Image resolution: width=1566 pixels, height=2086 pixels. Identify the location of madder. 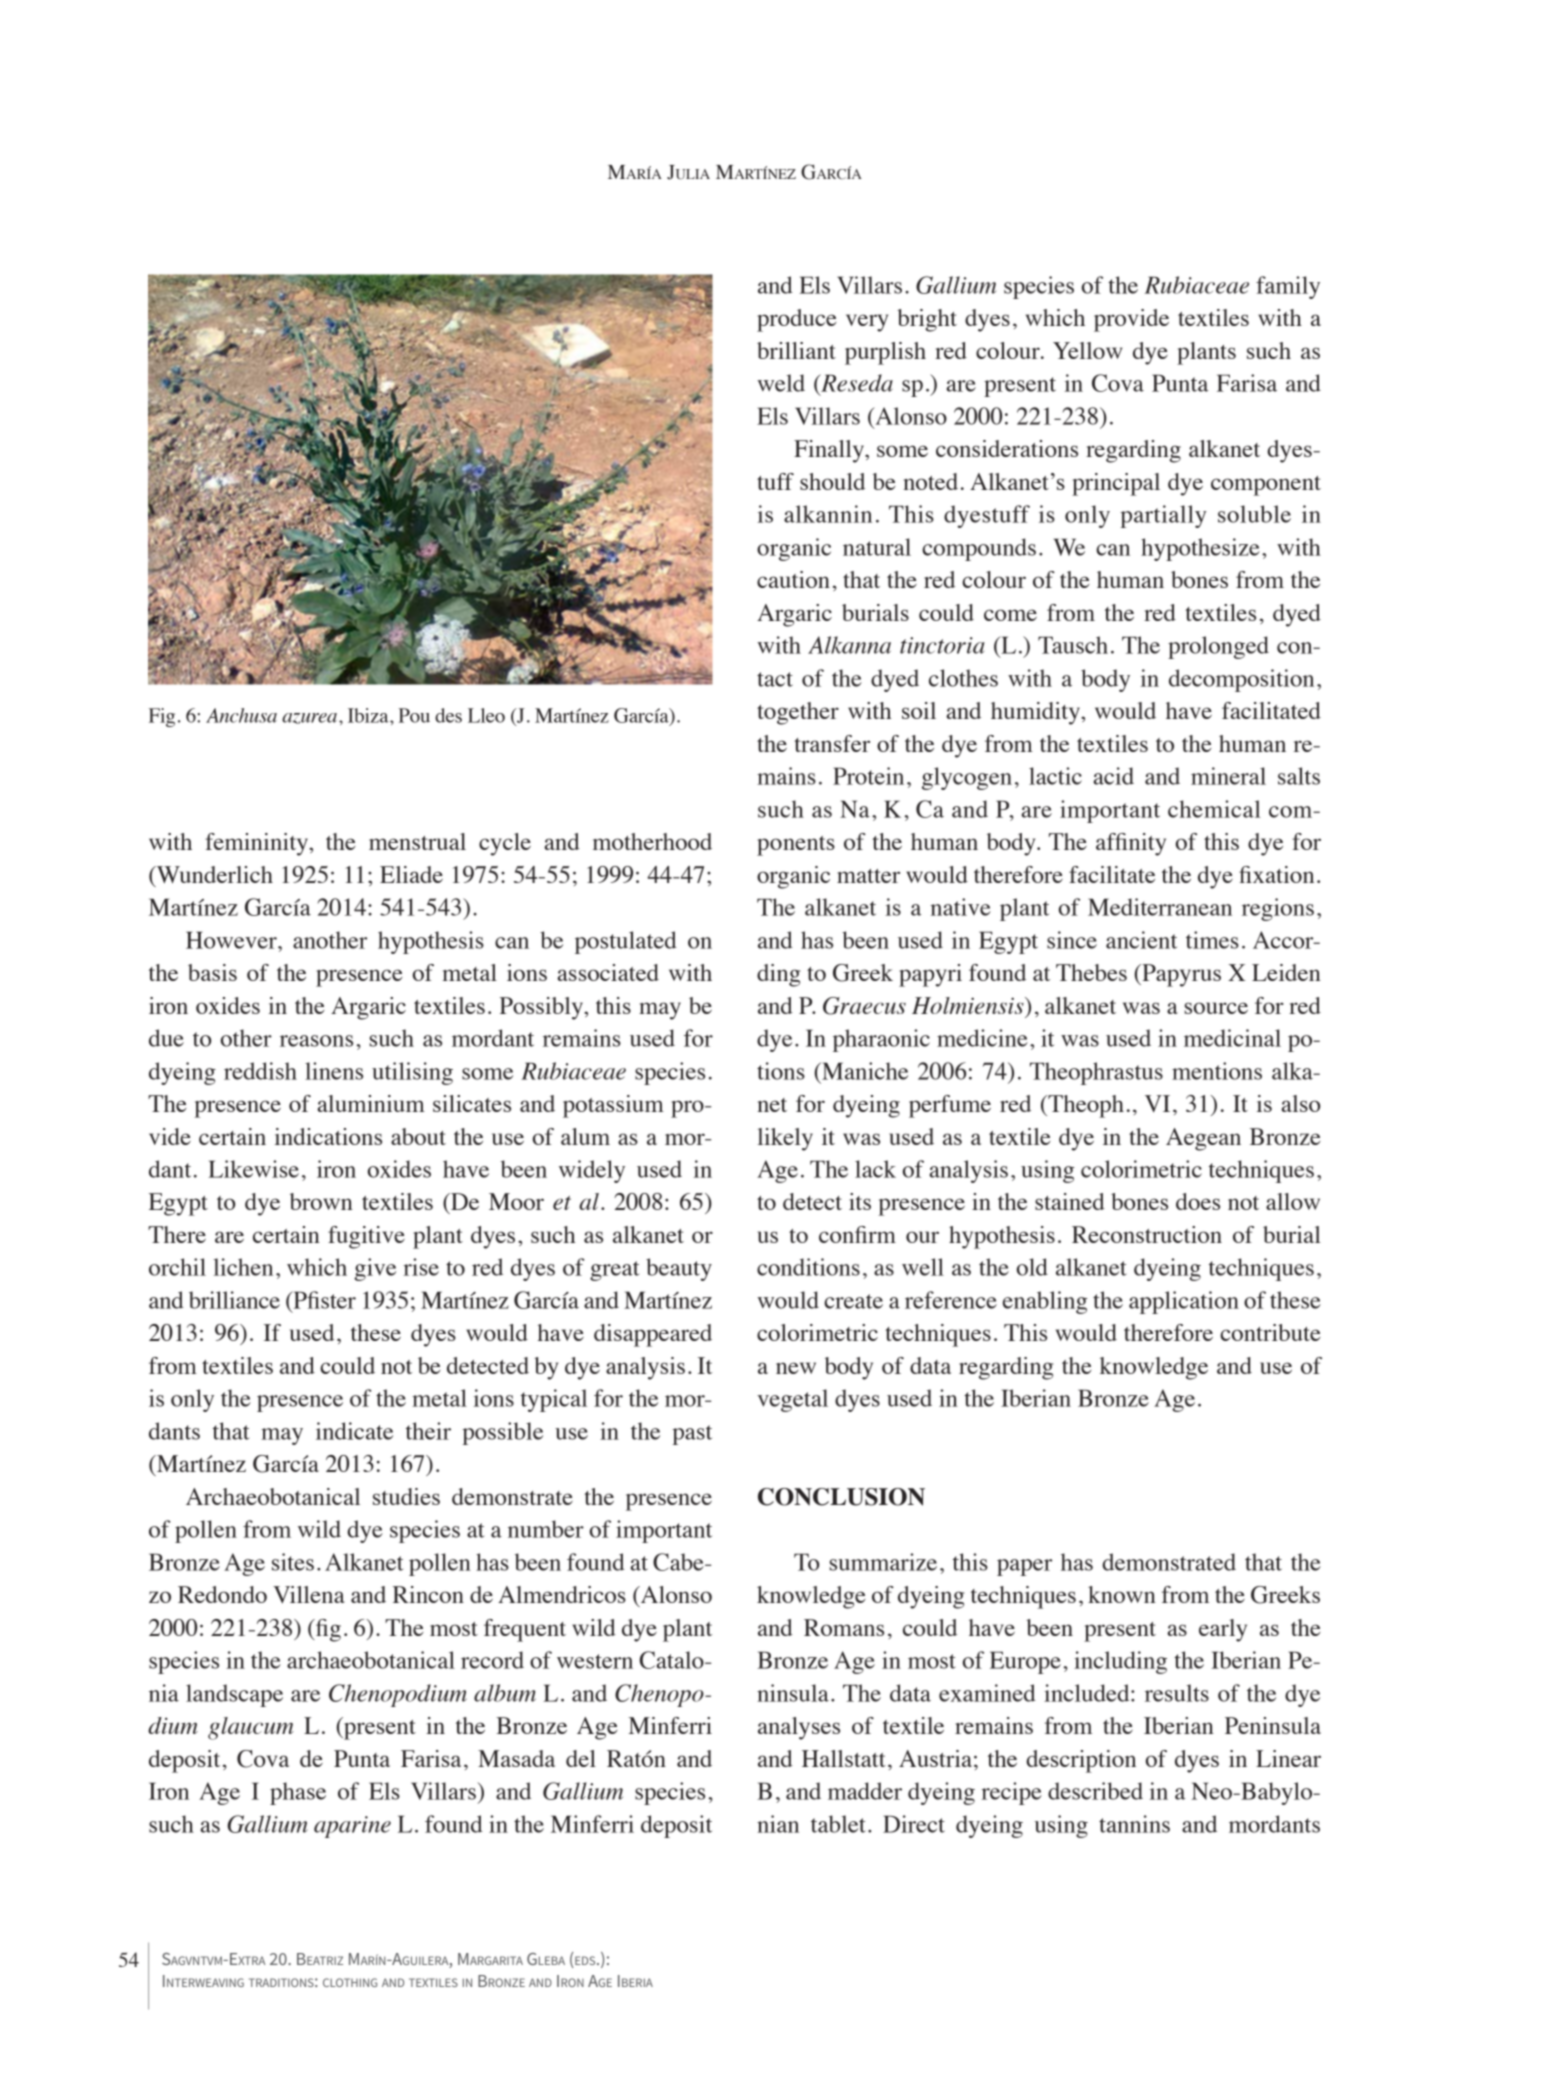
(865, 1791).
